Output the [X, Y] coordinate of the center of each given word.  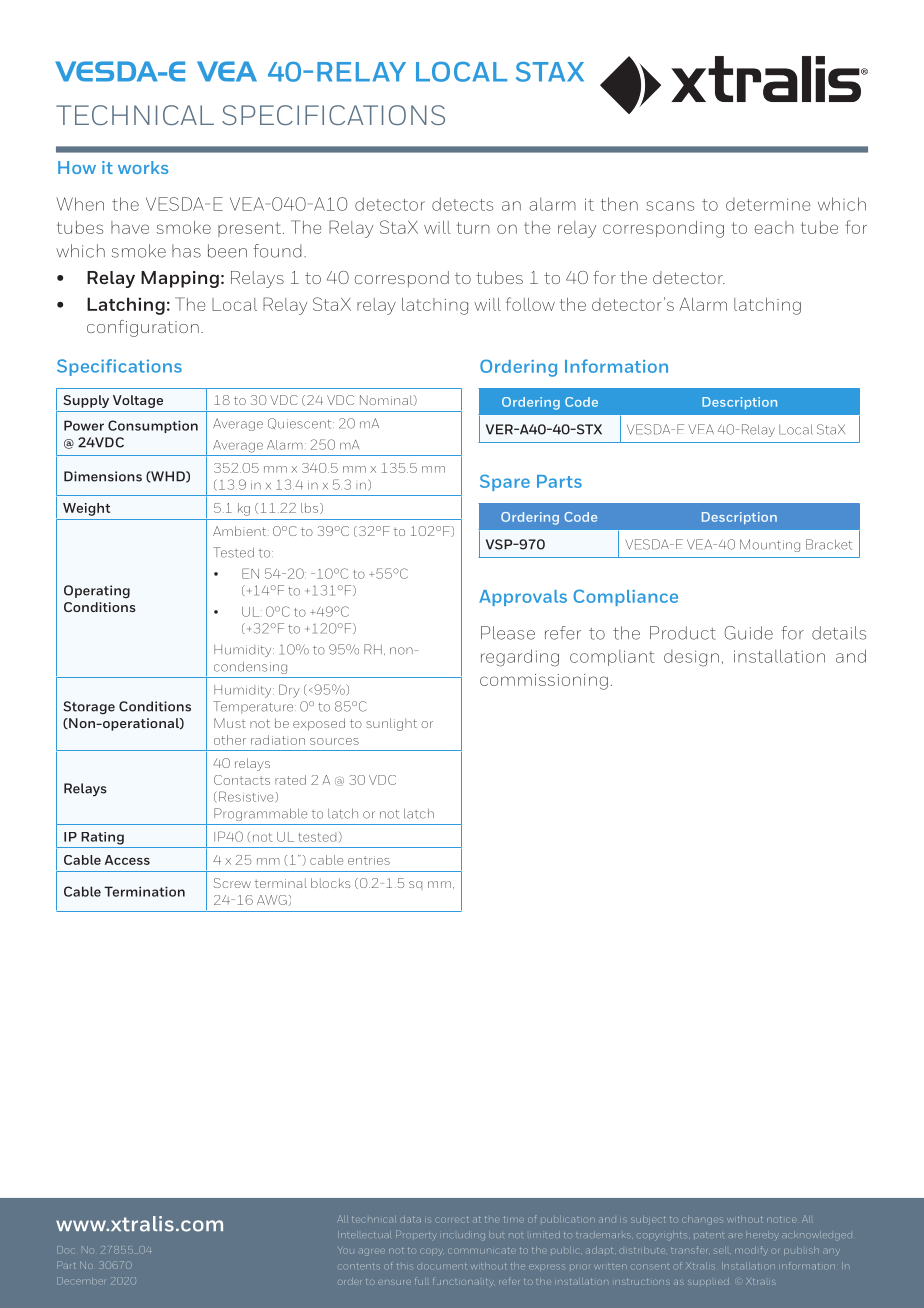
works [143, 167]
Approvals [523, 598]
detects [462, 204]
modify [750, 1251]
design [691, 658]
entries [369, 860]
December [81, 1280]
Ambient [241, 531]
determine [768, 204]
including [464, 1236]
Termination [144, 891]
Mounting [770, 545]
